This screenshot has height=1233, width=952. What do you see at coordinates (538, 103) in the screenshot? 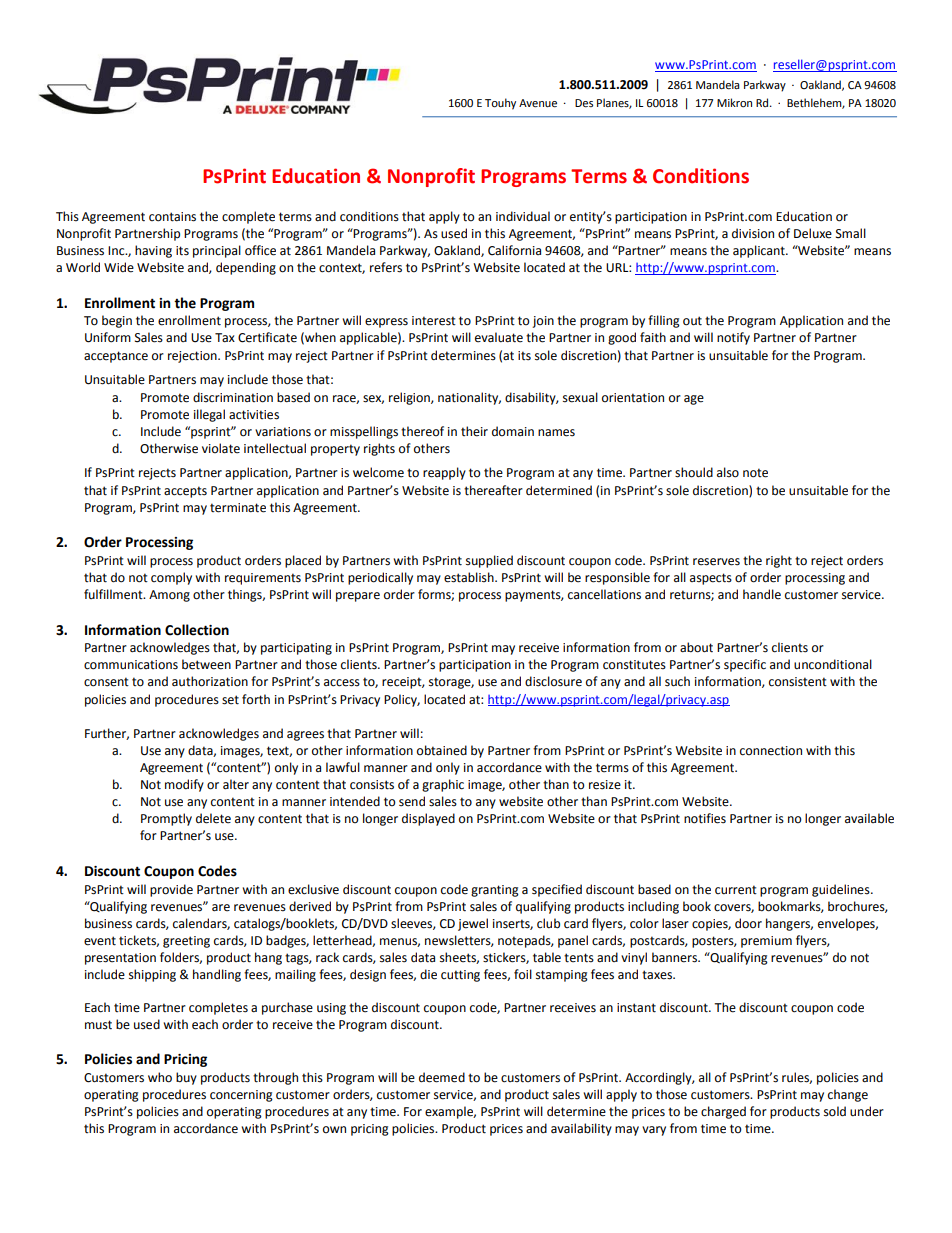
I see `Avenue` at bounding box center [538, 103].
